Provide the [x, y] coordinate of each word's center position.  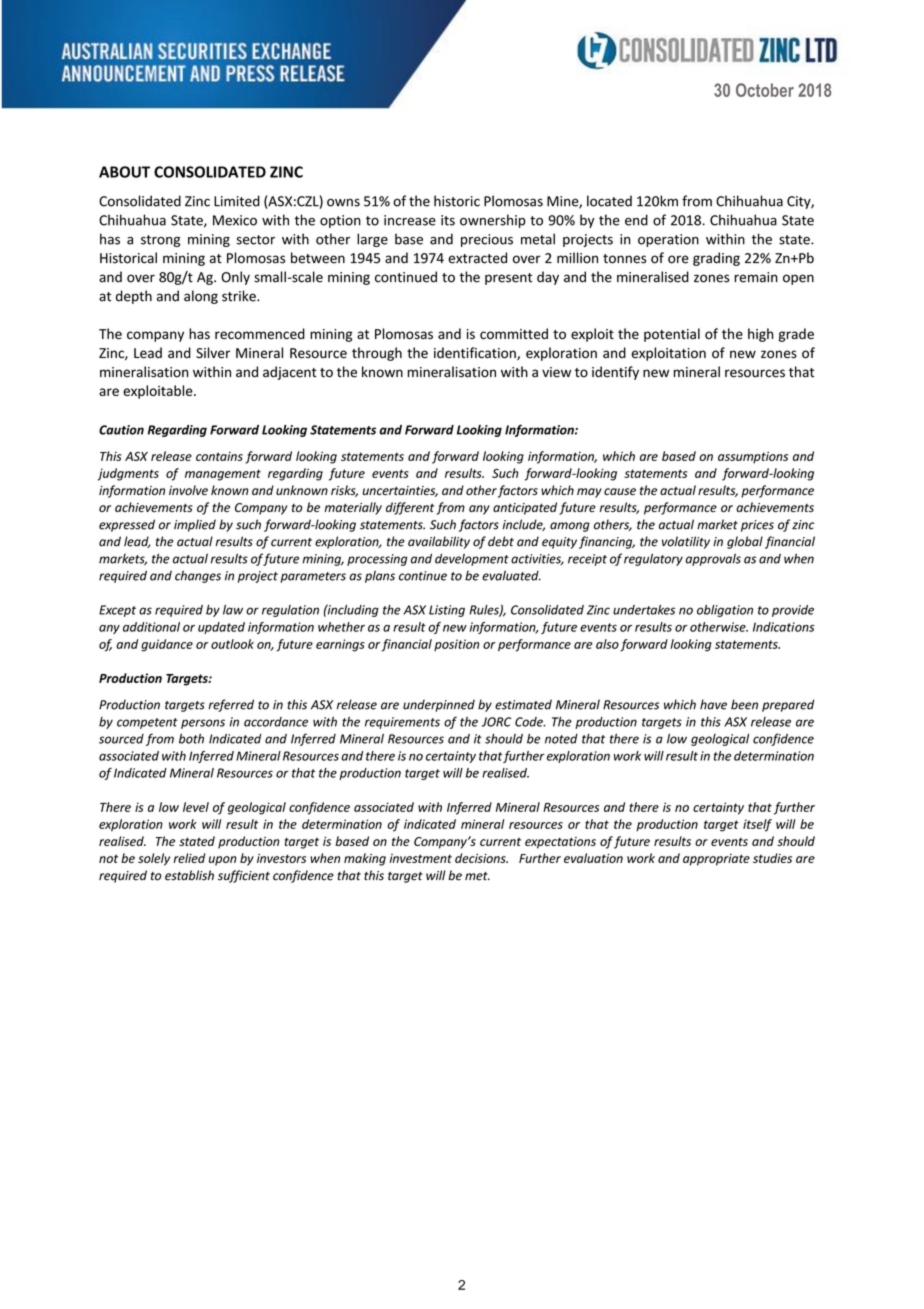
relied [189, 858]
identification [476, 353]
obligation [725, 611]
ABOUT [124, 172]
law [233, 610]
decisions [481, 858]
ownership [493, 221]
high [760, 335]
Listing [447, 611]
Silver [213, 353]
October [765, 90]
